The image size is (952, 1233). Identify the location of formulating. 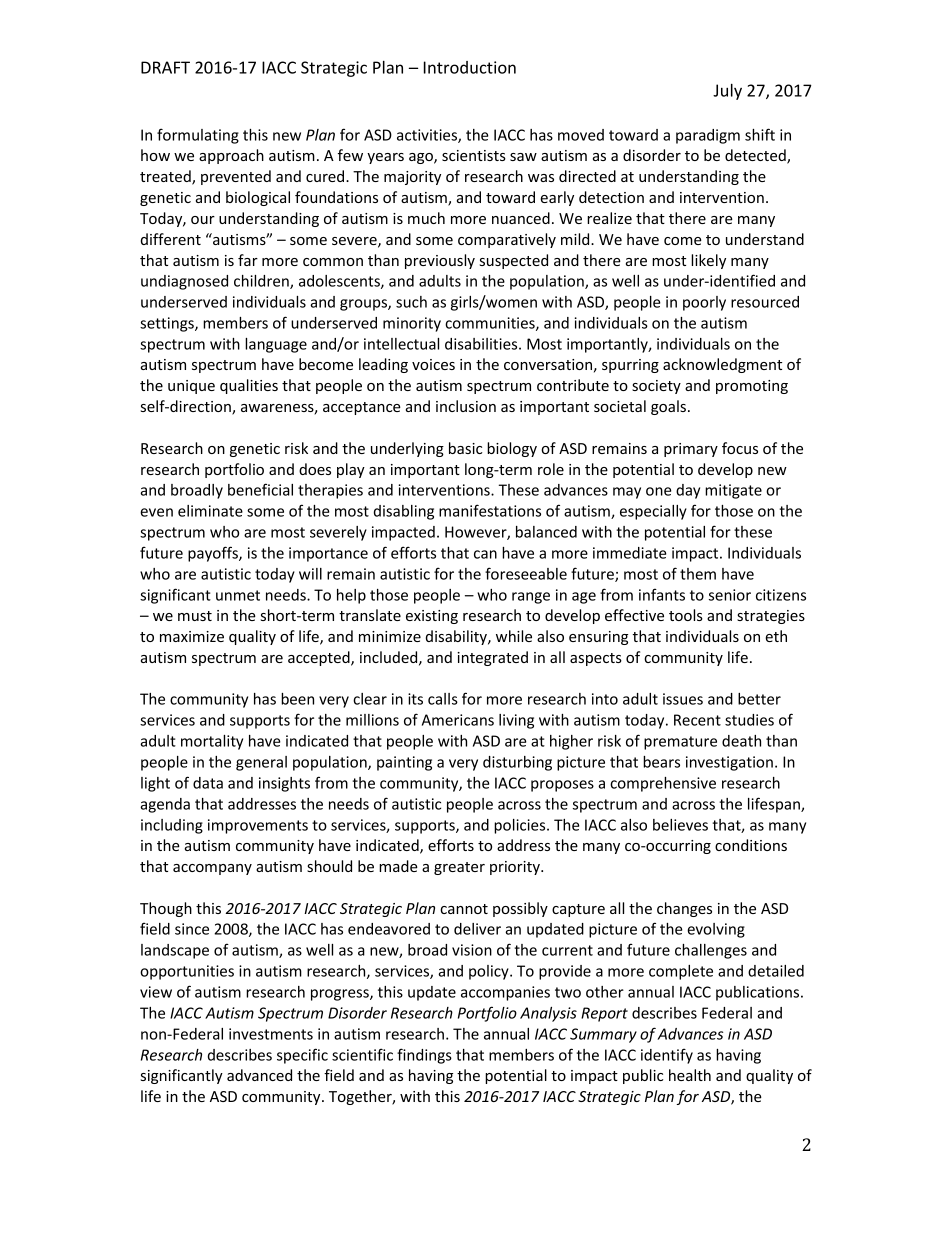
(198, 136).
